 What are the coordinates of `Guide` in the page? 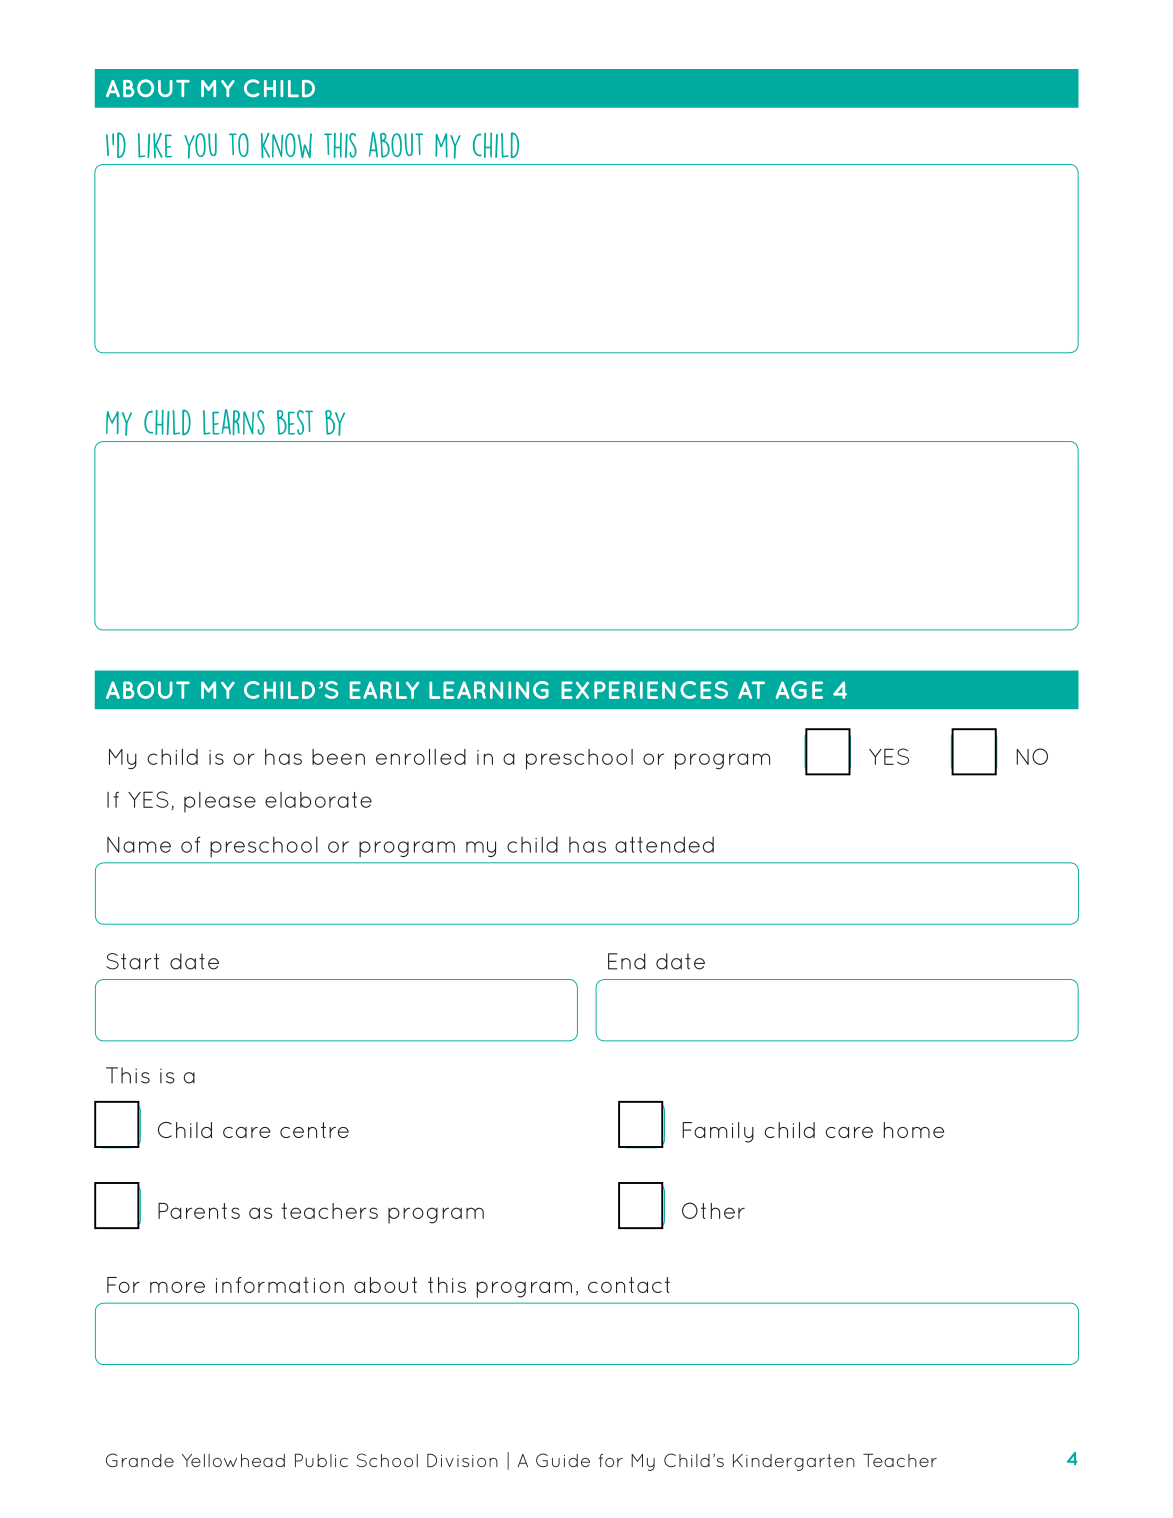 It's located at (563, 1460).
